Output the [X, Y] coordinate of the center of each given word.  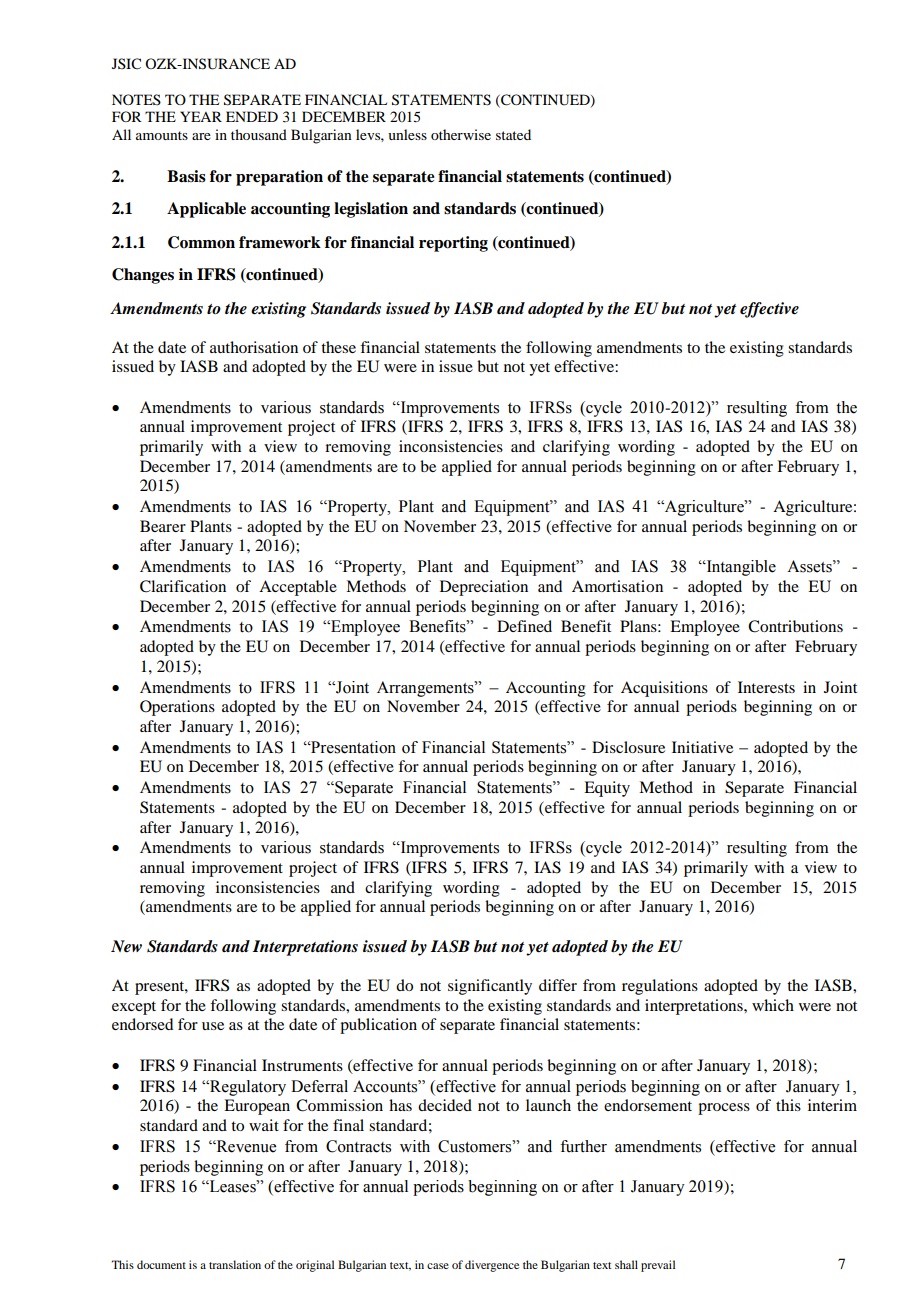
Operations [177, 708]
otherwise [461, 134]
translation [235, 1264]
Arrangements [426, 689]
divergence [492, 1266]
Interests [766, 687]
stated [513, 134]
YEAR [201, 116]
